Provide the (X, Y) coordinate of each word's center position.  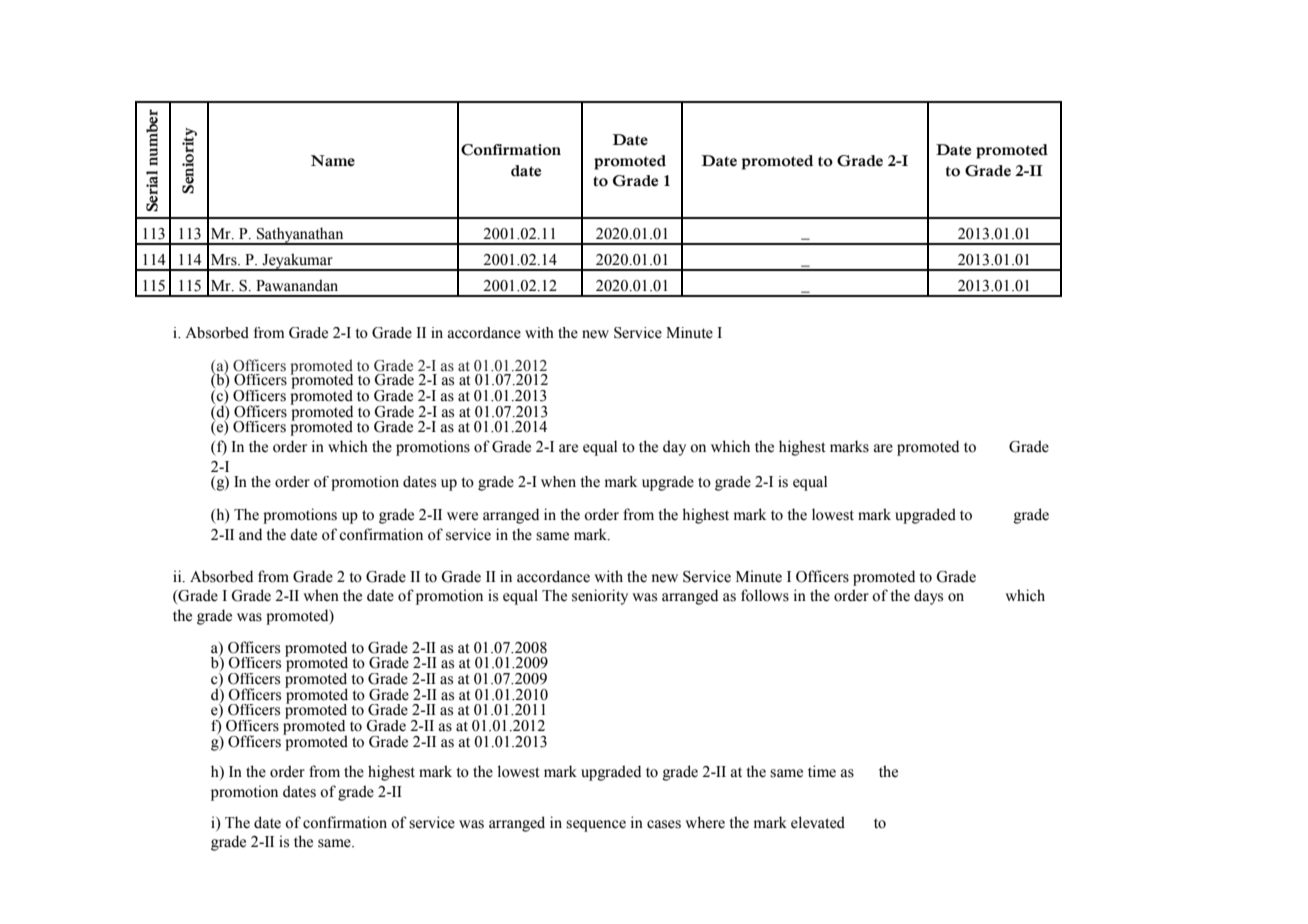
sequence (596, 826)
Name (333, 161)
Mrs (225, 260)
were (462, 516)
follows (765, 595)
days (928, 597)
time (822, 771)
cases (664, 824)
